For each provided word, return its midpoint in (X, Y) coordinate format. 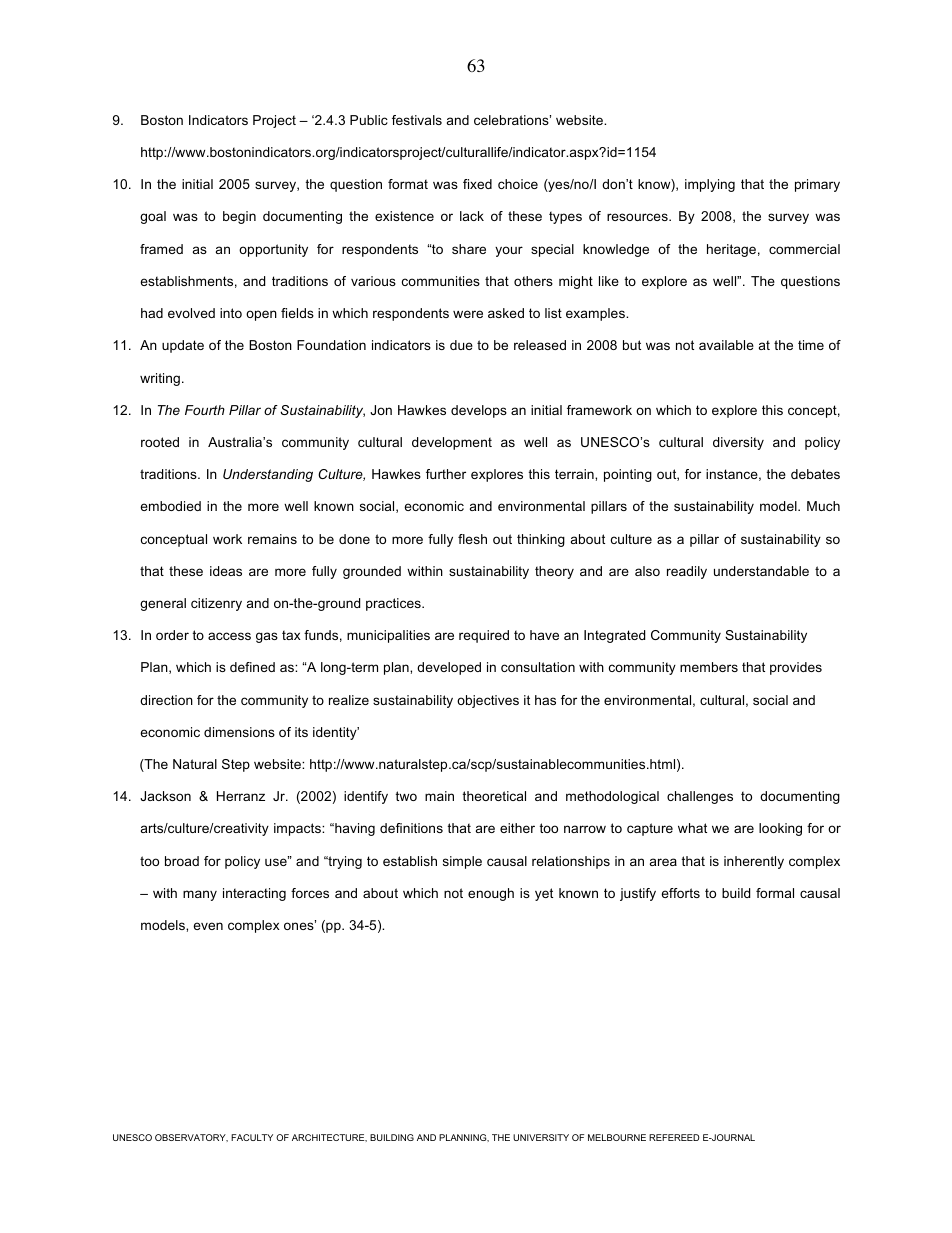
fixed (477, 184)
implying (710, 185)
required (484, 636)
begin (239, 217)
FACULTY (252, 1137)
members (709, 667)
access (229, 636)
